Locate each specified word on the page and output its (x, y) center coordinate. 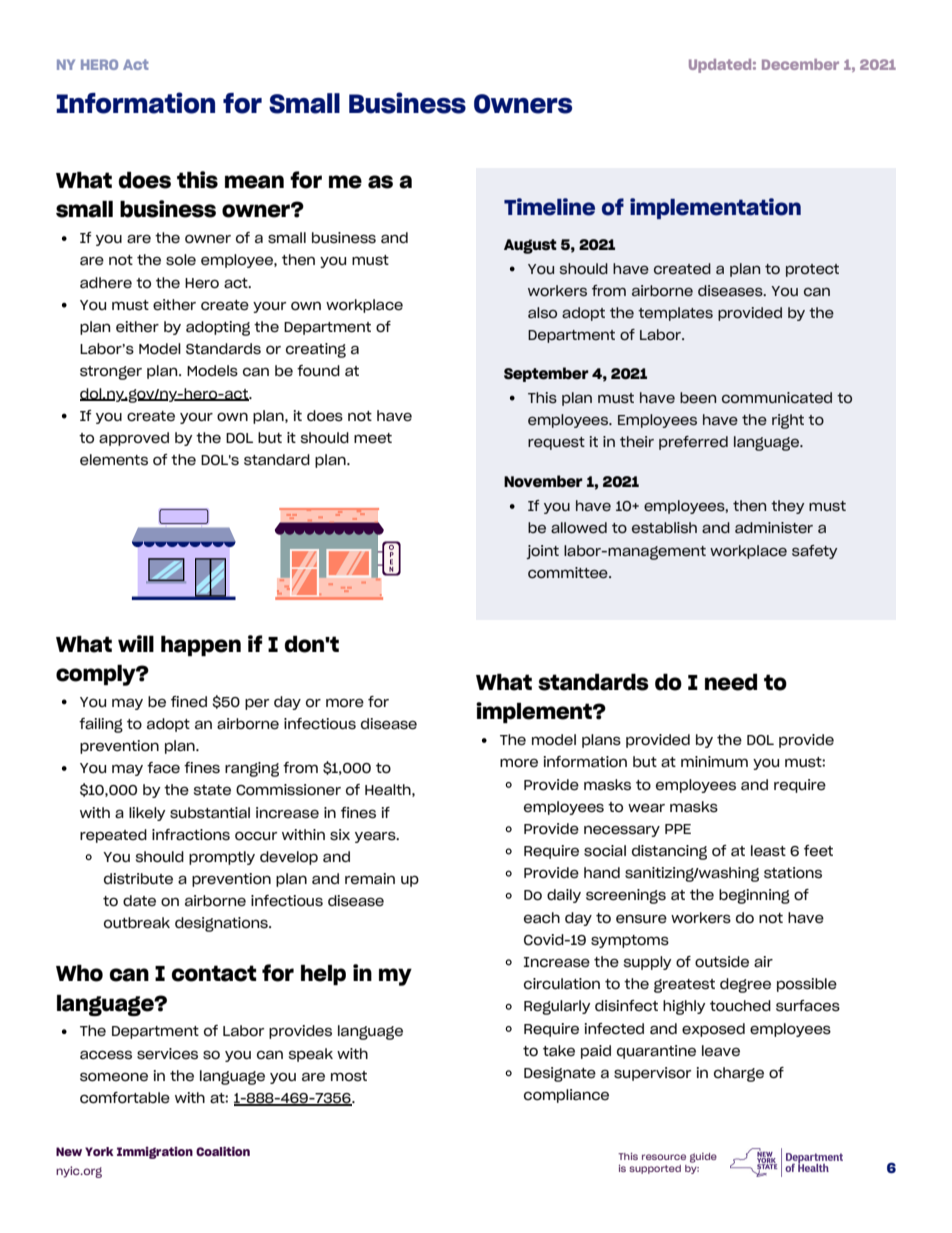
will (136, 643)
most (349, 1076)
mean (254, 182)
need (731, 682)
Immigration (155, 1153)
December (800, 64)
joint (542, 552)
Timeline (549, 207)
